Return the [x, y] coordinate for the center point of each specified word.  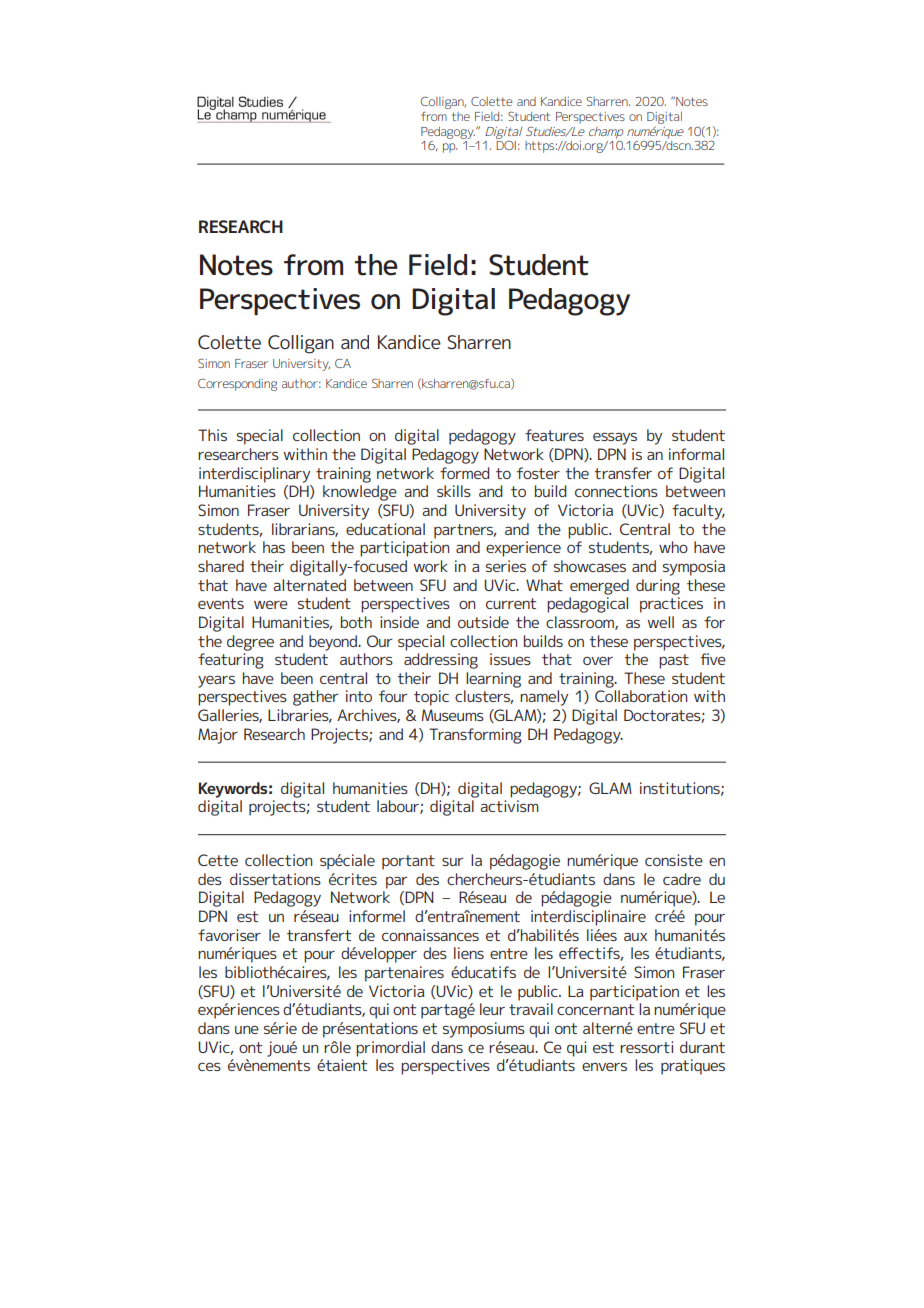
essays [615, 438]
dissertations [275, 879]
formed [464, 473]
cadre [682, 879]
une [247, 1029]
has [274, 547]
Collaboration [641, 696]
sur [453, 861]
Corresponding [237, 385]
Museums [452, 715]
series [506, 566]
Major [218, 736]
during [658, 587]
